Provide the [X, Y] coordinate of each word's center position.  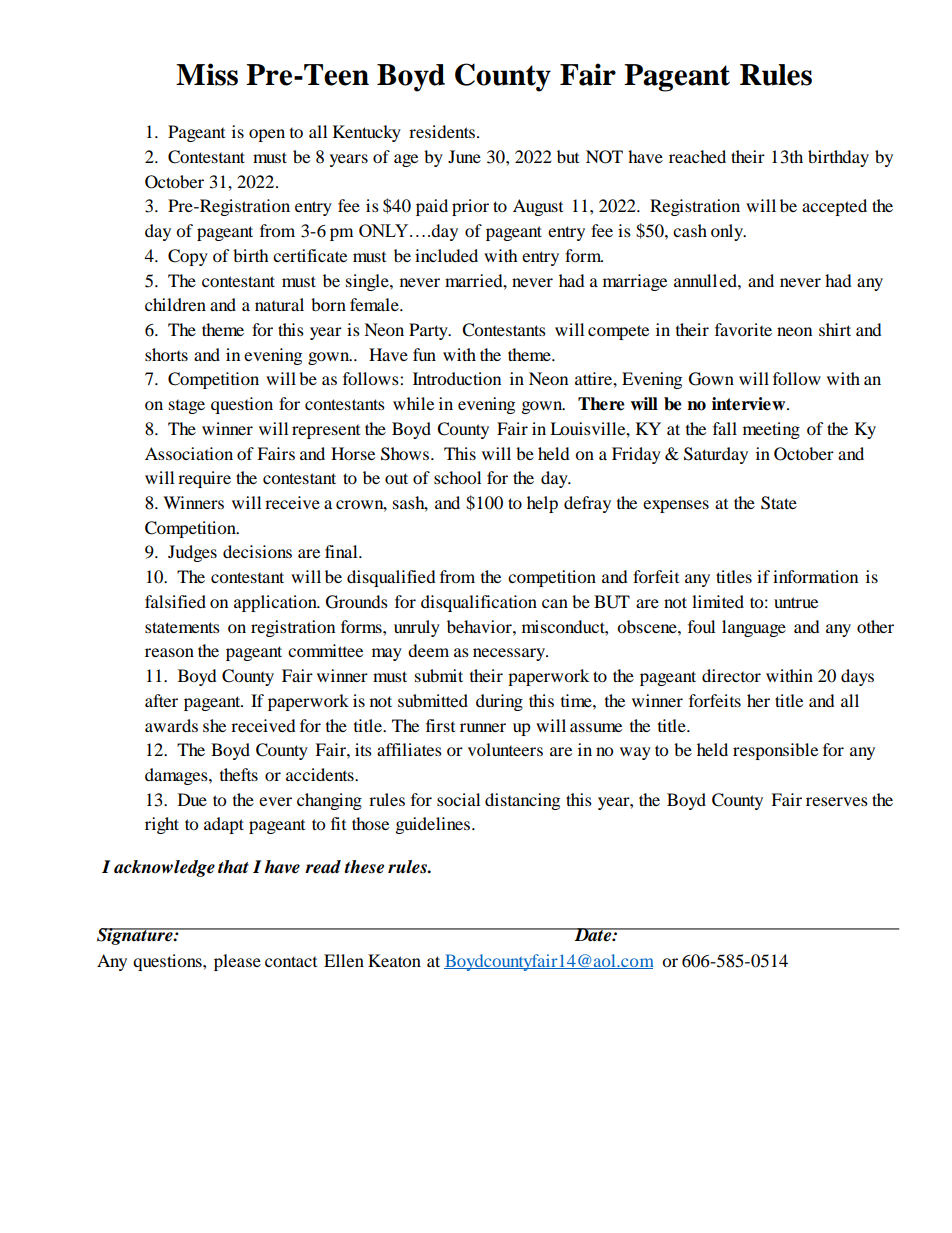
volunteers [505, 749]
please [237, 962]
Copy [188, 257]
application [276, 603]
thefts [239, 774]
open [267, 135]
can [555, 603]
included [446, 255]
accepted [834, 207]
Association [189, 453]
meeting [771, 430]
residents [442, 131]
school [457, 477]
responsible [775, 751]
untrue [796, 602]
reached [697, 156]
